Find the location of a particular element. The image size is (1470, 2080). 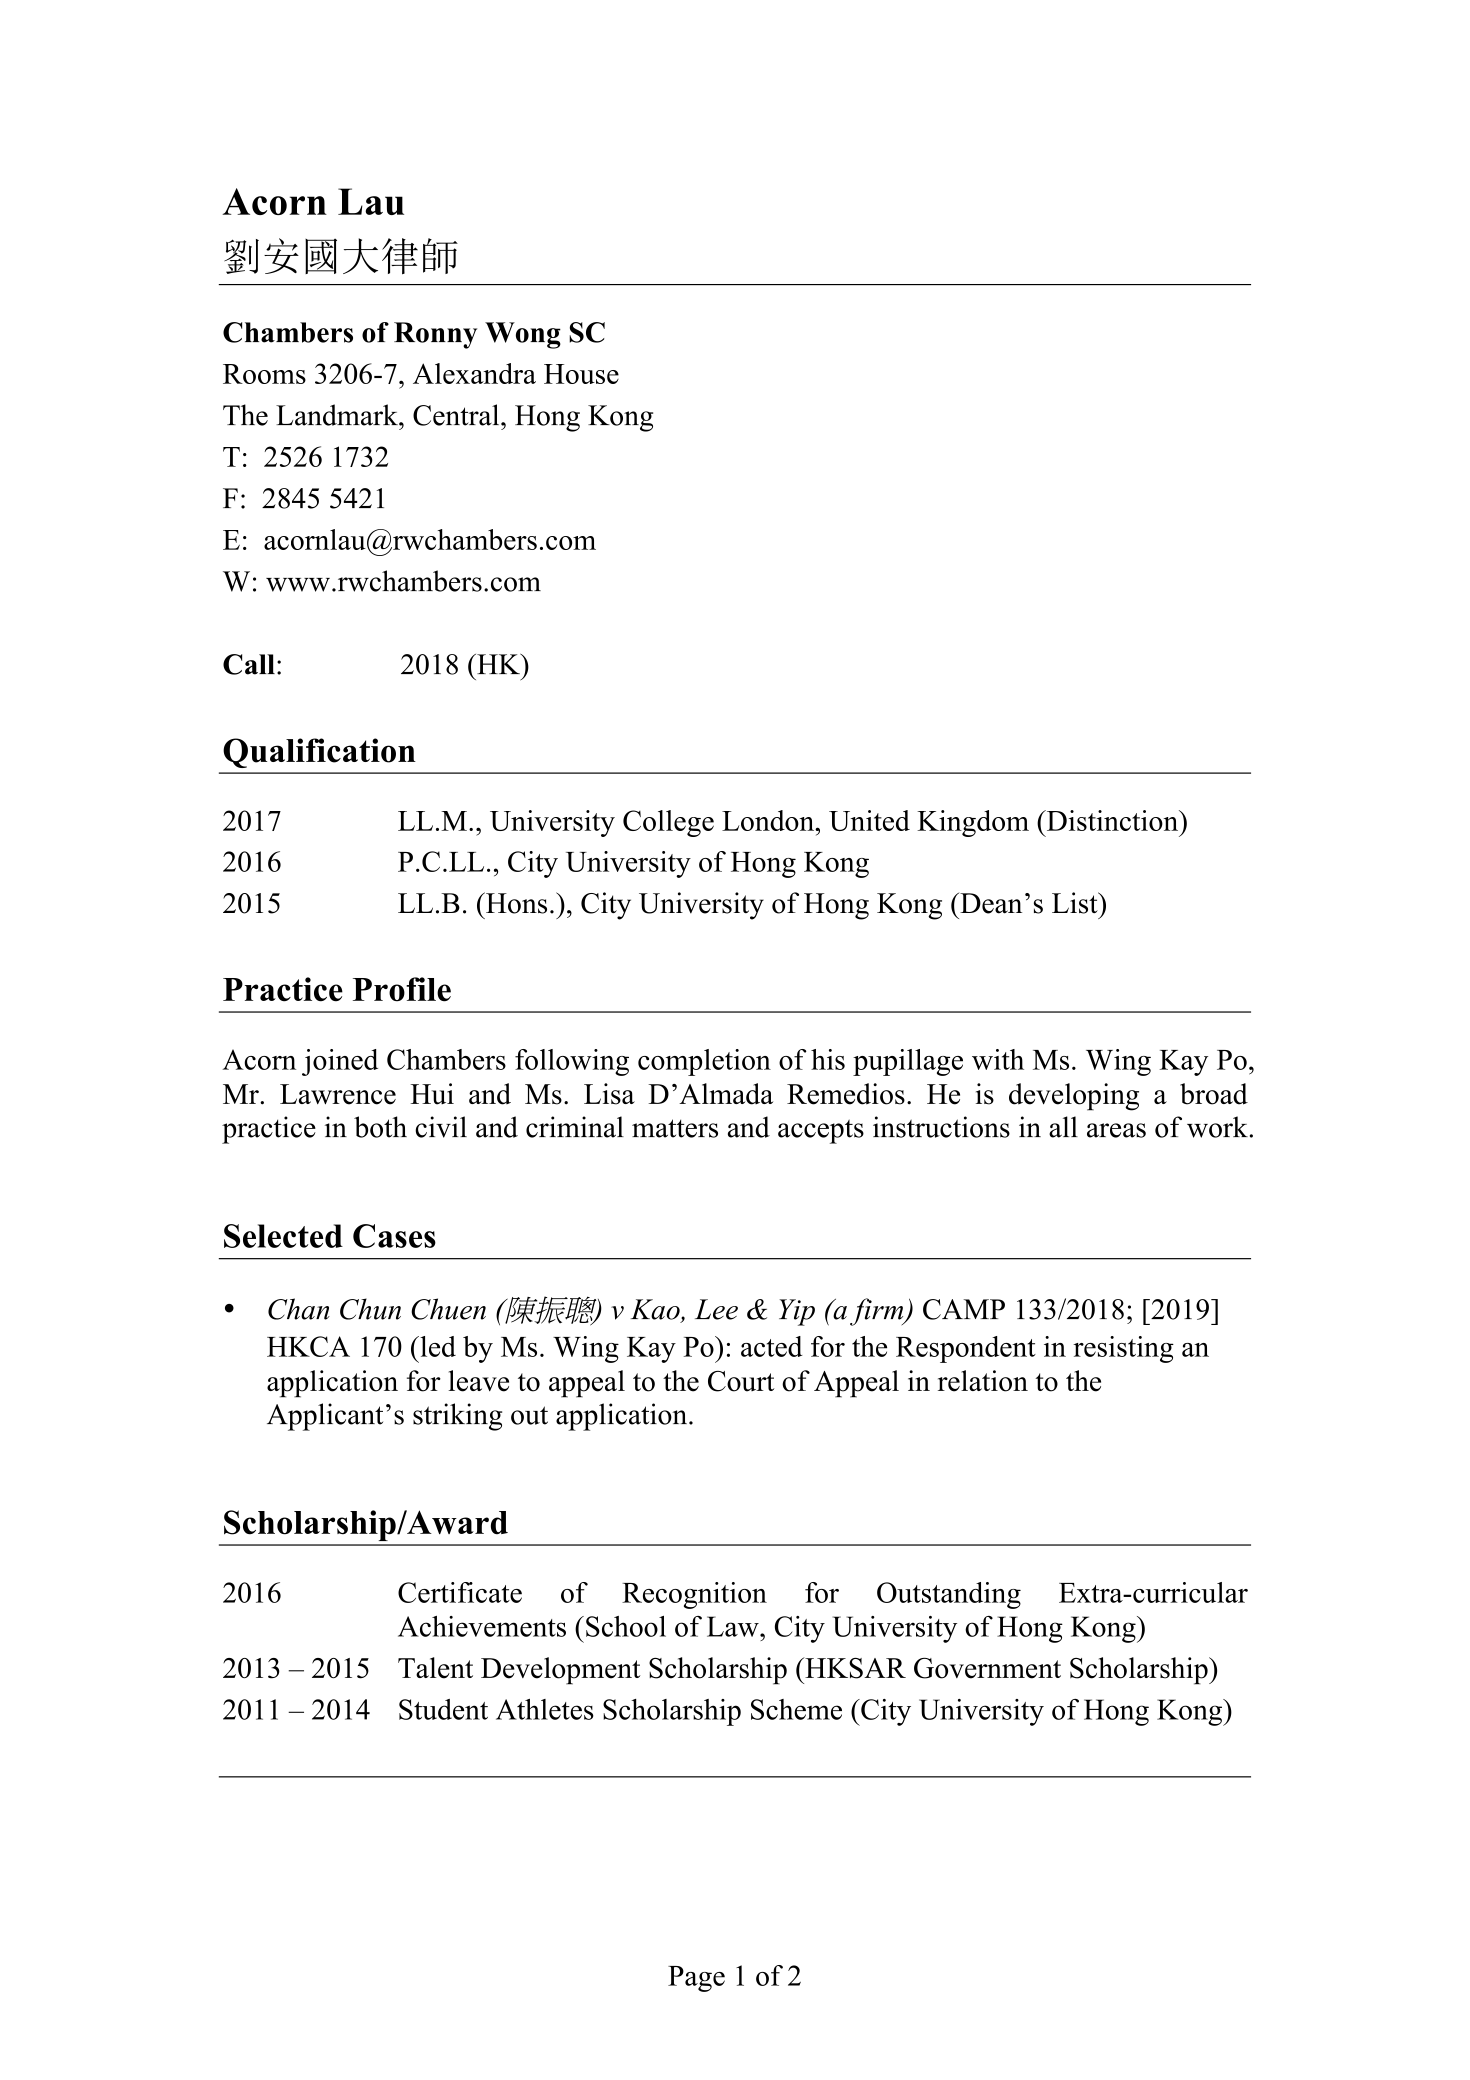

Qualification is located at coordinates (319, 753).
